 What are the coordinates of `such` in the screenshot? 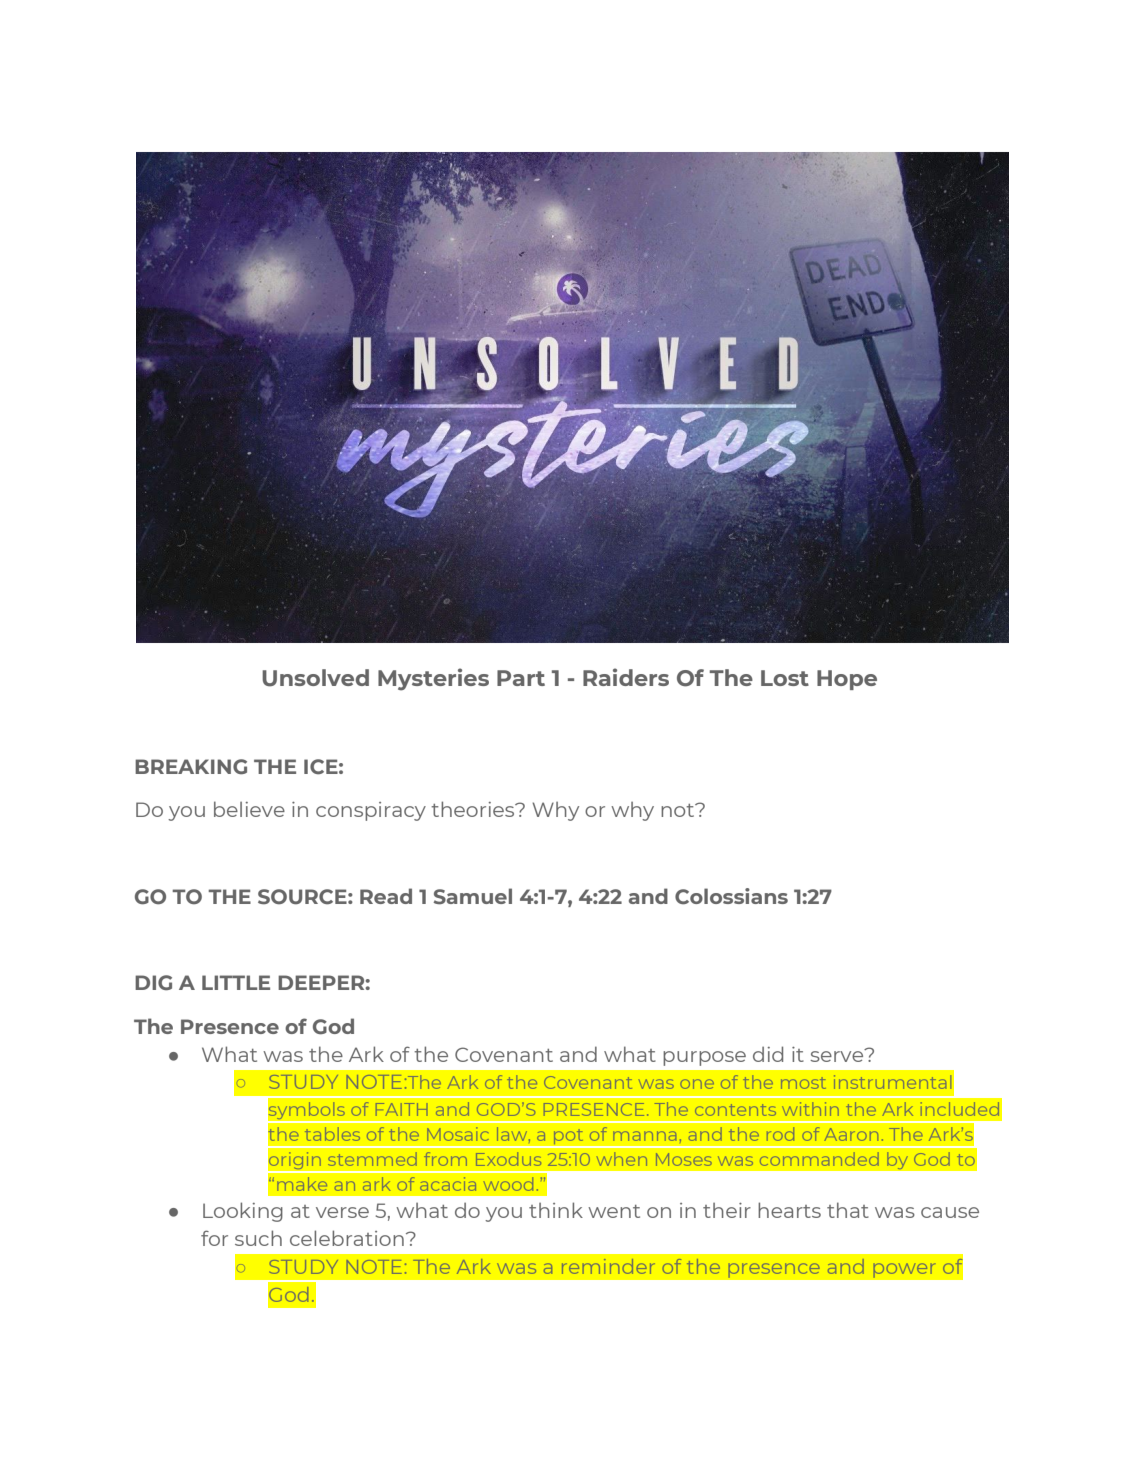 It's located at (258, 1238).
